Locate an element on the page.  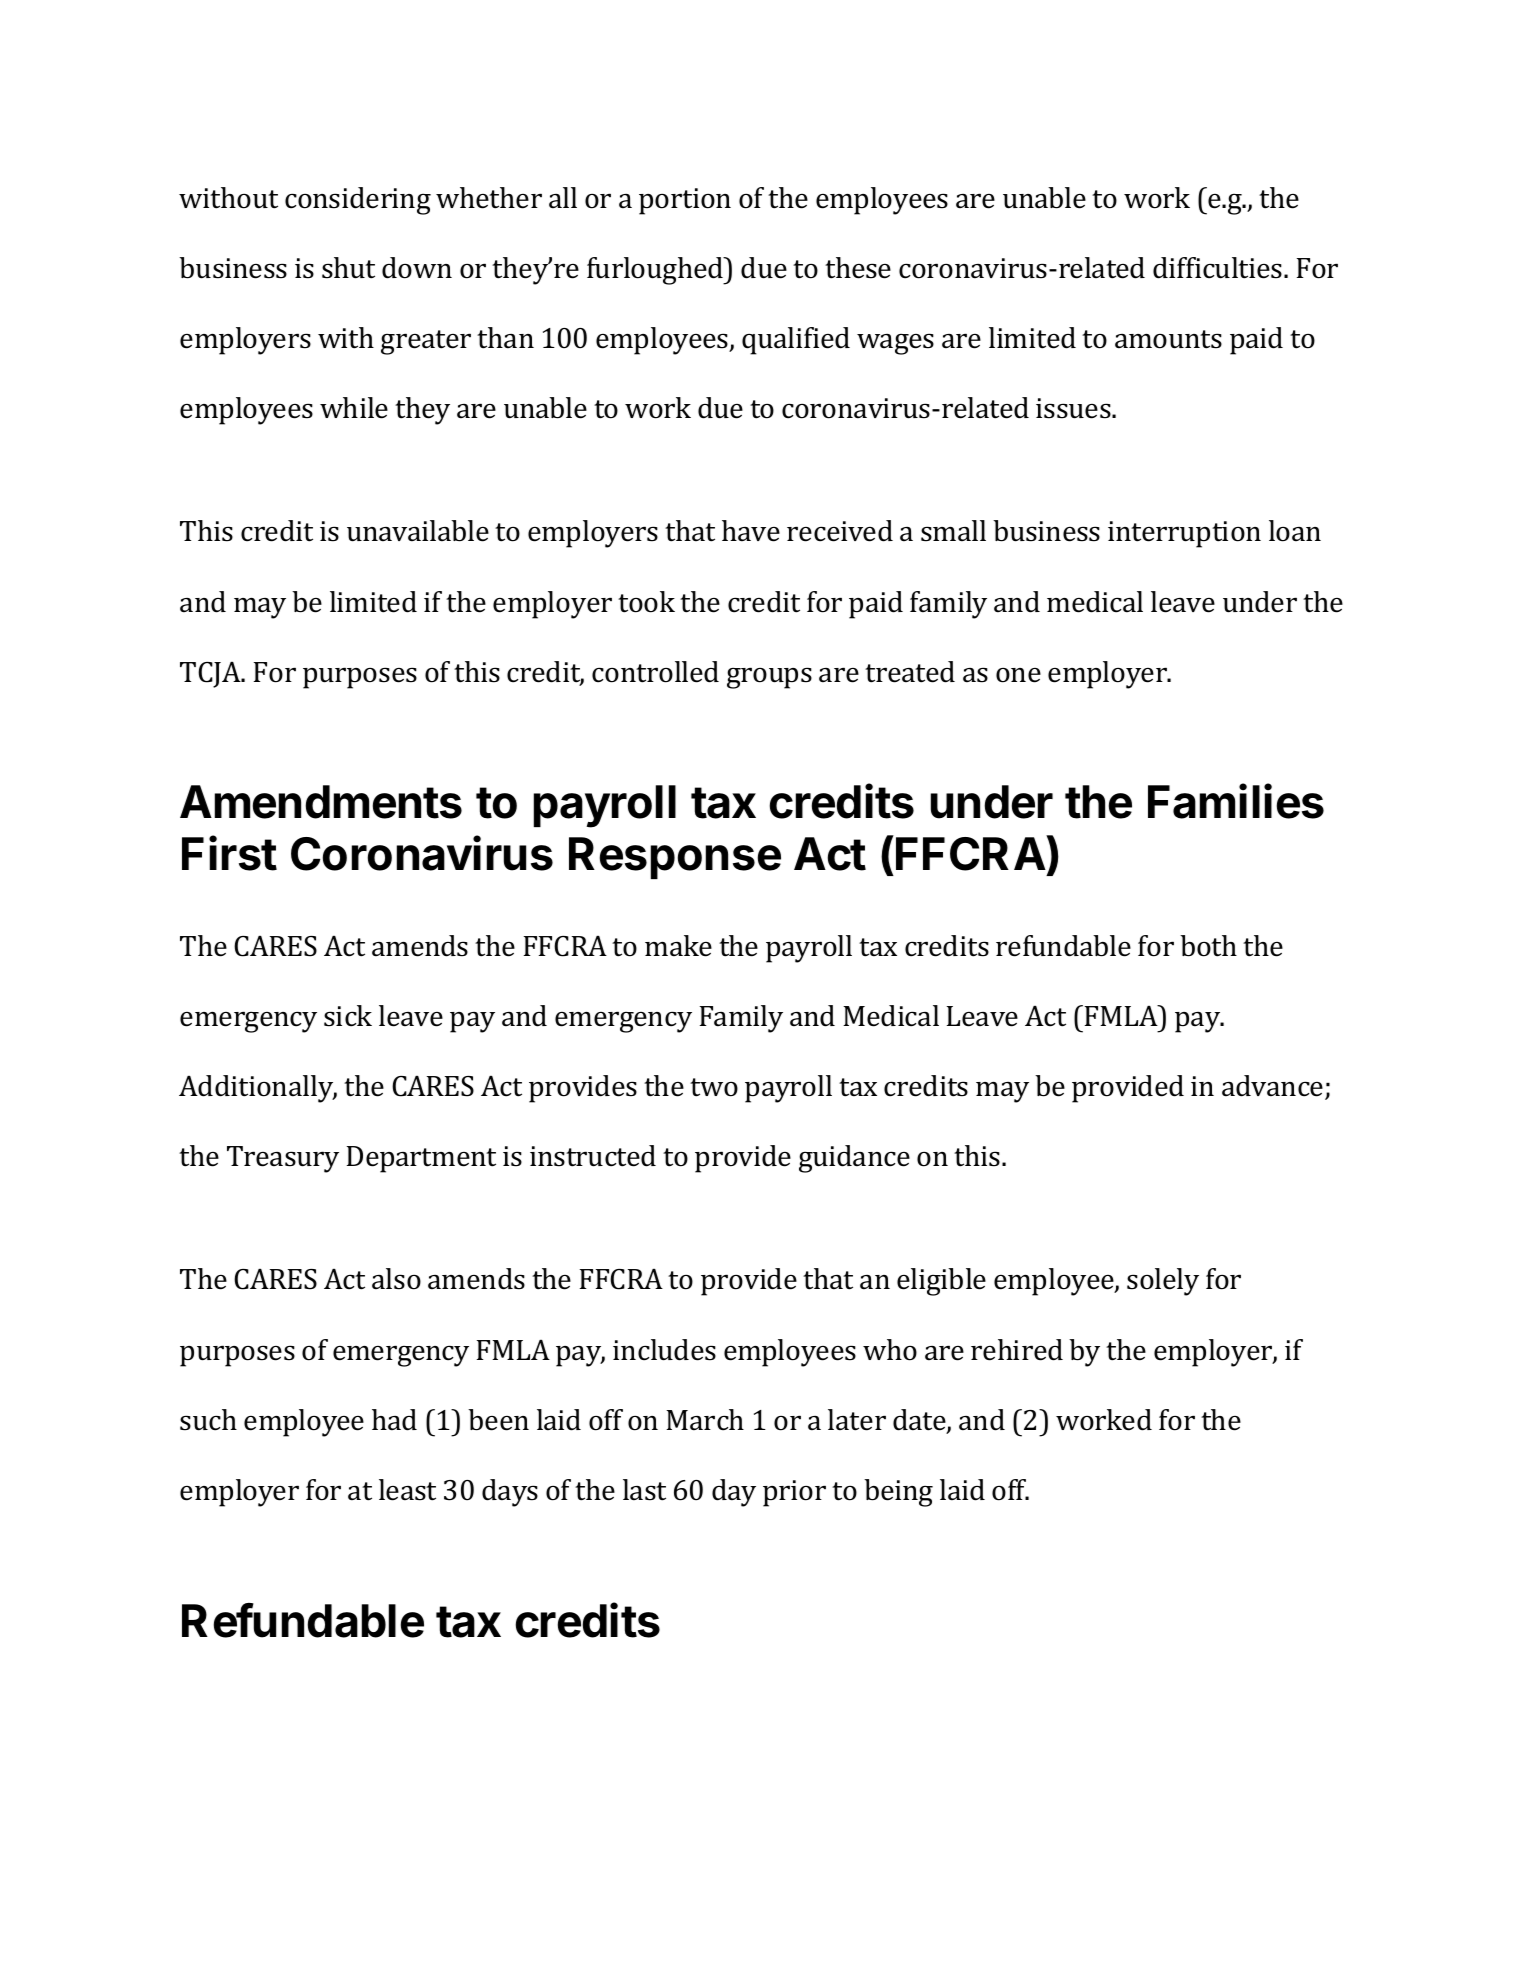
difficulties is located at coordinates (1219, 268).
